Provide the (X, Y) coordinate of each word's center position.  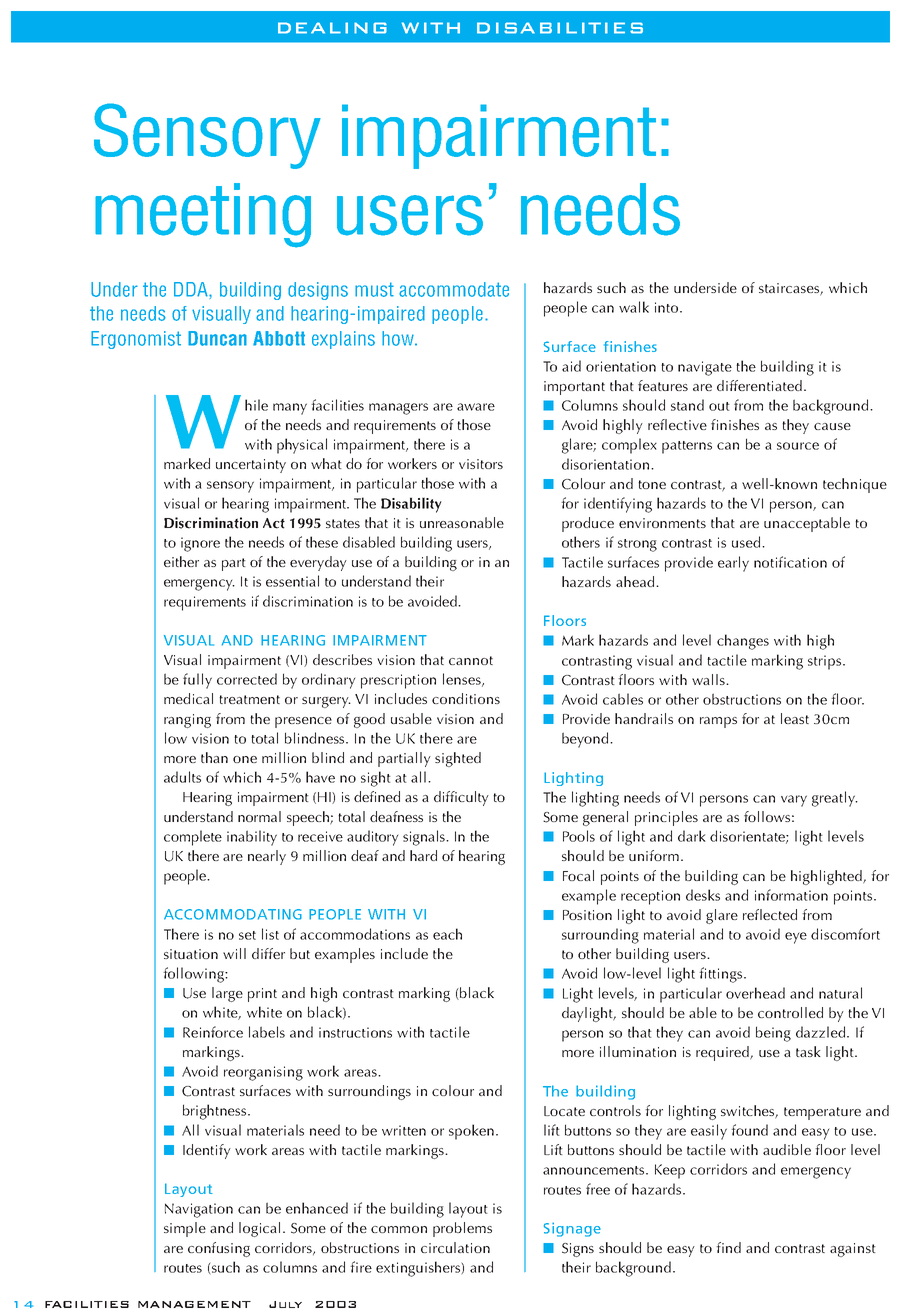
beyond (586, 740)
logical (259, 1229)
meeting (203, 215)
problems (462, 1229)
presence (303, 722)
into (668, 307)
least (795, 718)
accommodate (454, 289)
